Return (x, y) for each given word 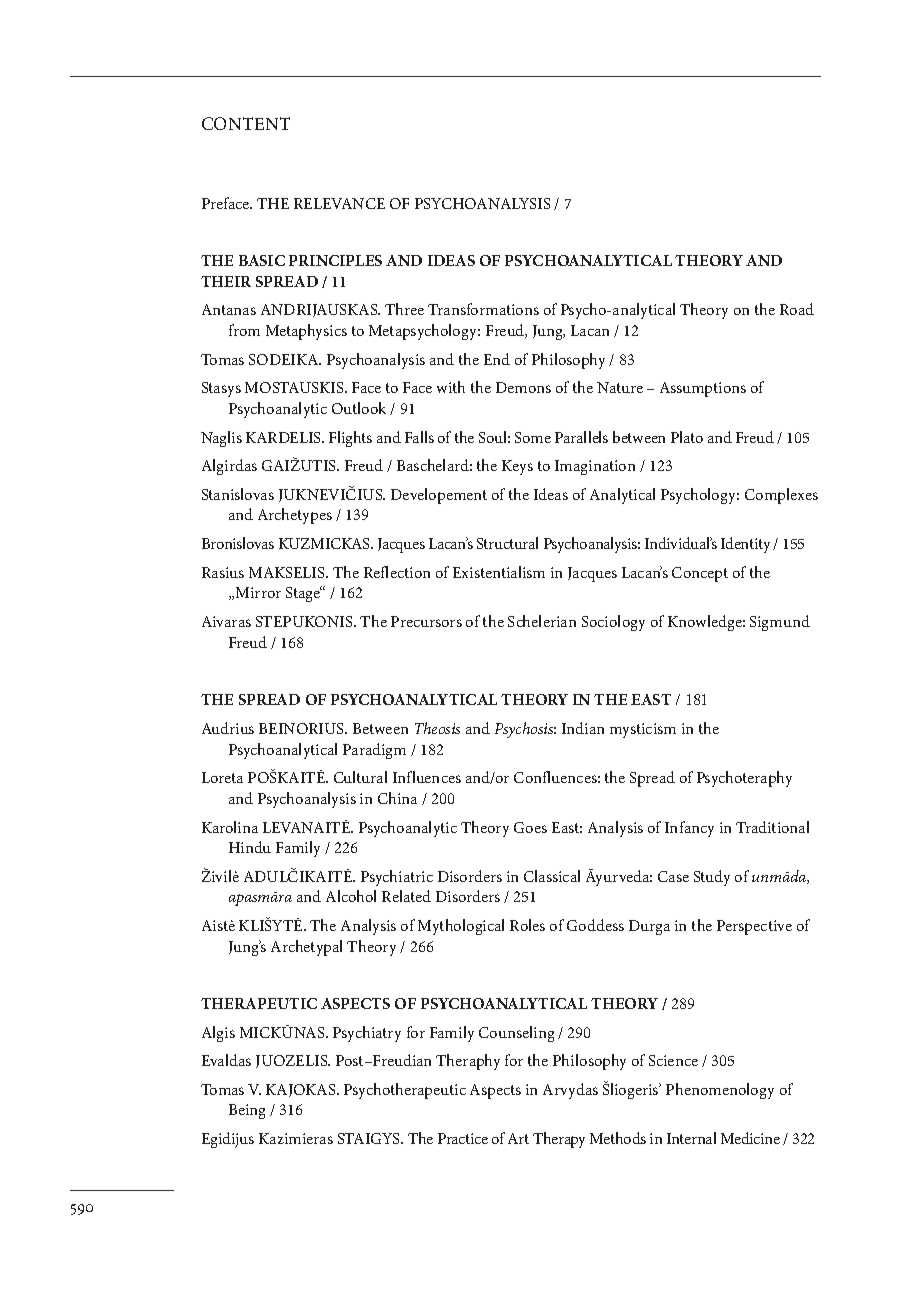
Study (712, 878)
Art (518, 1138)
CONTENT (246, 123)
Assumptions (703, 389)
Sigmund (780, 623)
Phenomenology (720, 1091)
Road (797, 309)
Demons (523, 387)
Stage (304, 594)
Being (247, 1111)
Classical (552, 876)
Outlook (359, 408)
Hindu (250, 847)
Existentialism (499, 572)
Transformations (483, 309)
